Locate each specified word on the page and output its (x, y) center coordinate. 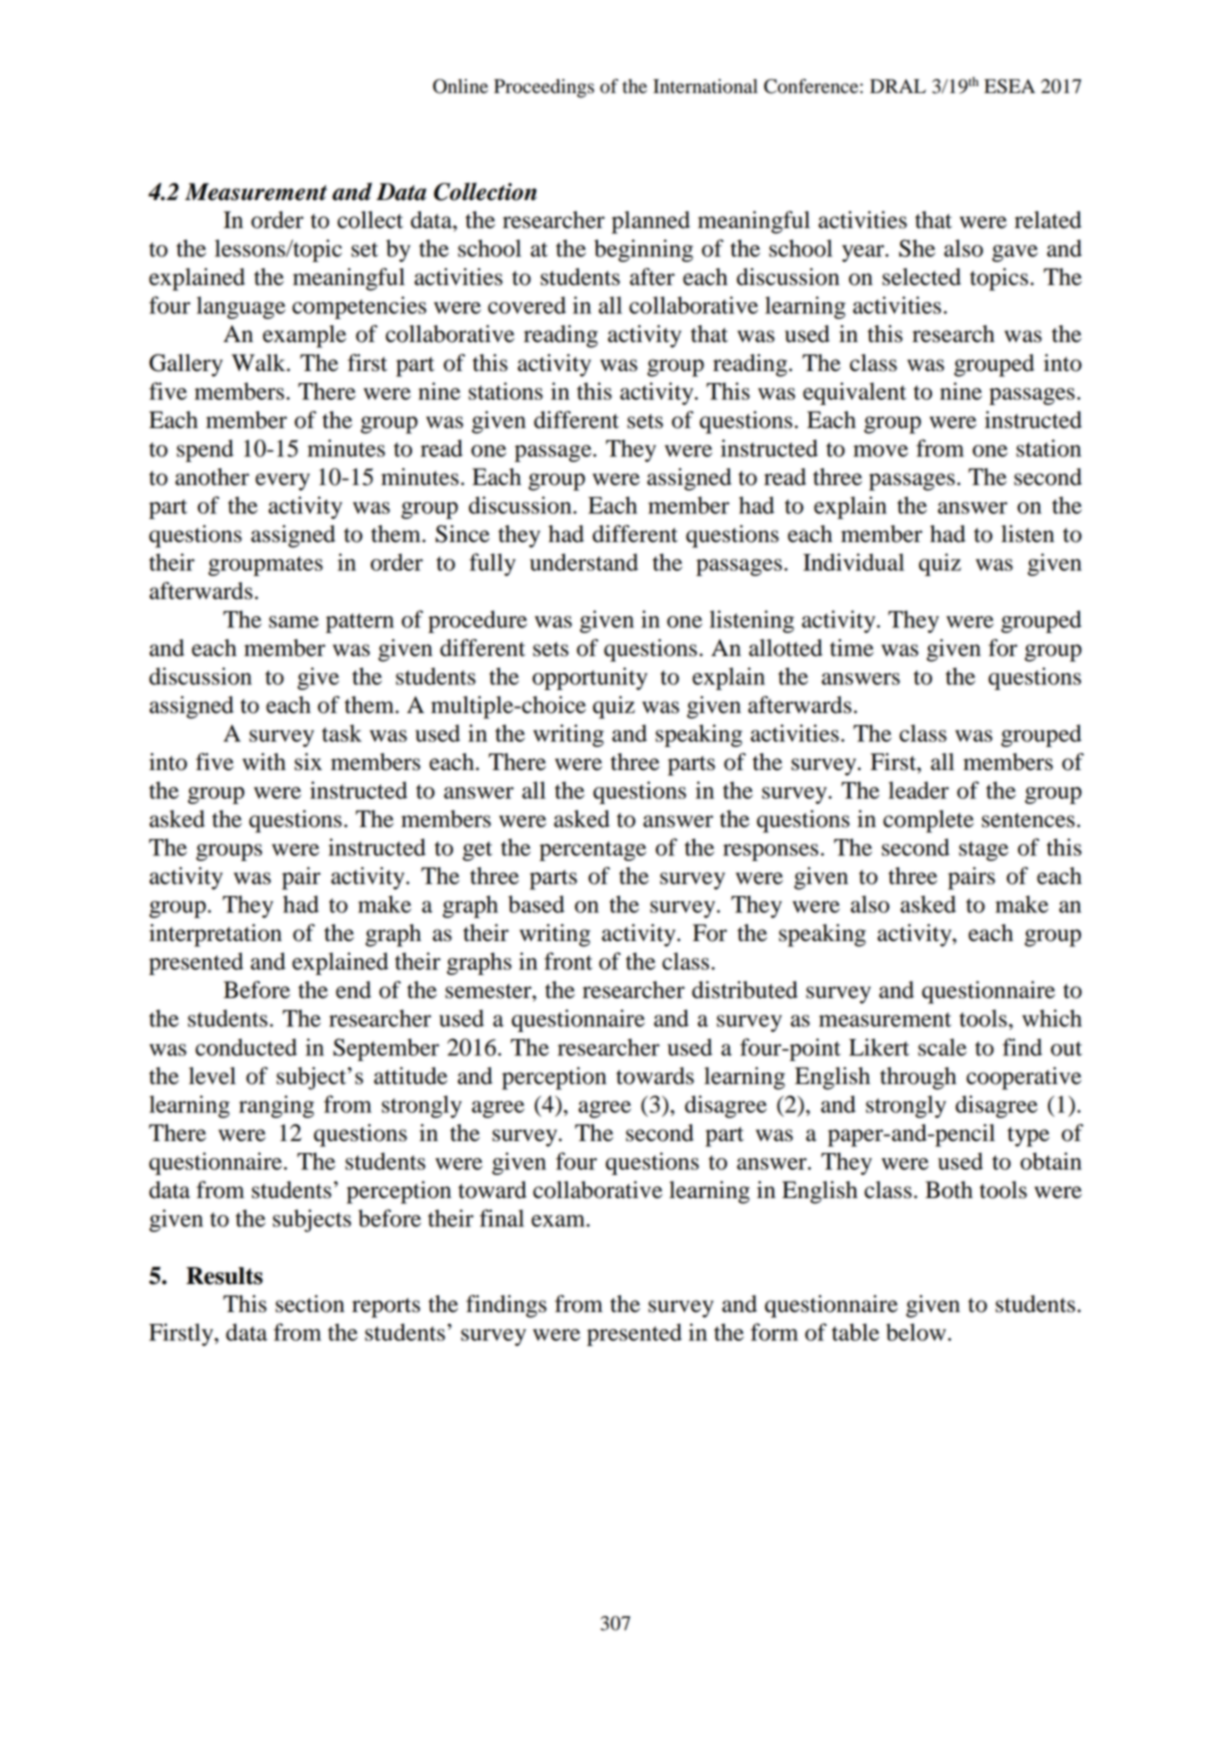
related (1048, 220)
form (774, 1332)
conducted (246, 1047)
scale (942, 1047)
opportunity (590, 678)
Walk (260, 363)
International (705, 86)
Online (460, 86)
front (568, 961)
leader (918, 790)
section (310, 1304)
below (916, 1332)
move (880, 451)
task (342, 733)
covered (527, 305)
